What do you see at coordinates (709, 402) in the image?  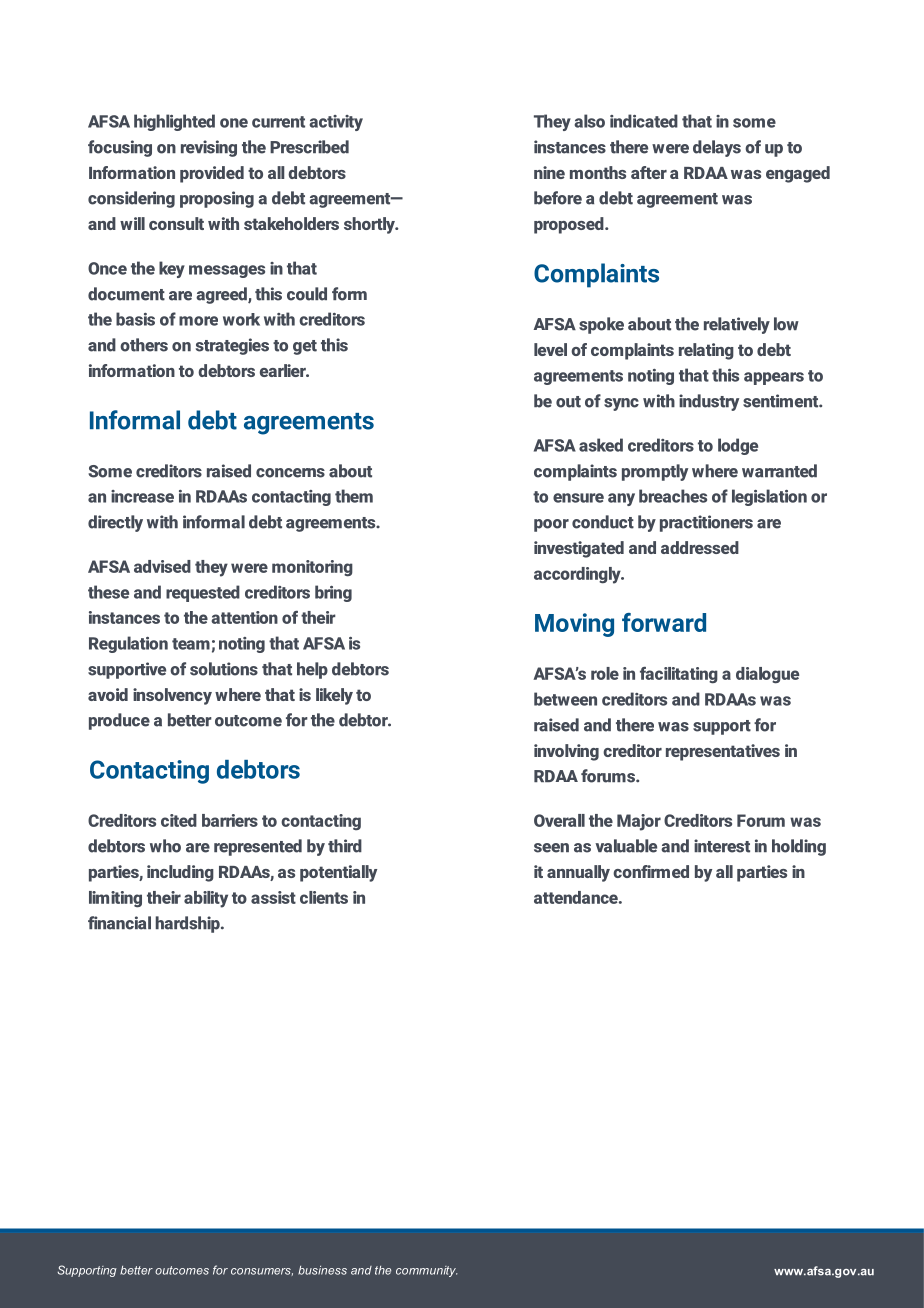 I see `industry` at bounding box center [709, 402].
